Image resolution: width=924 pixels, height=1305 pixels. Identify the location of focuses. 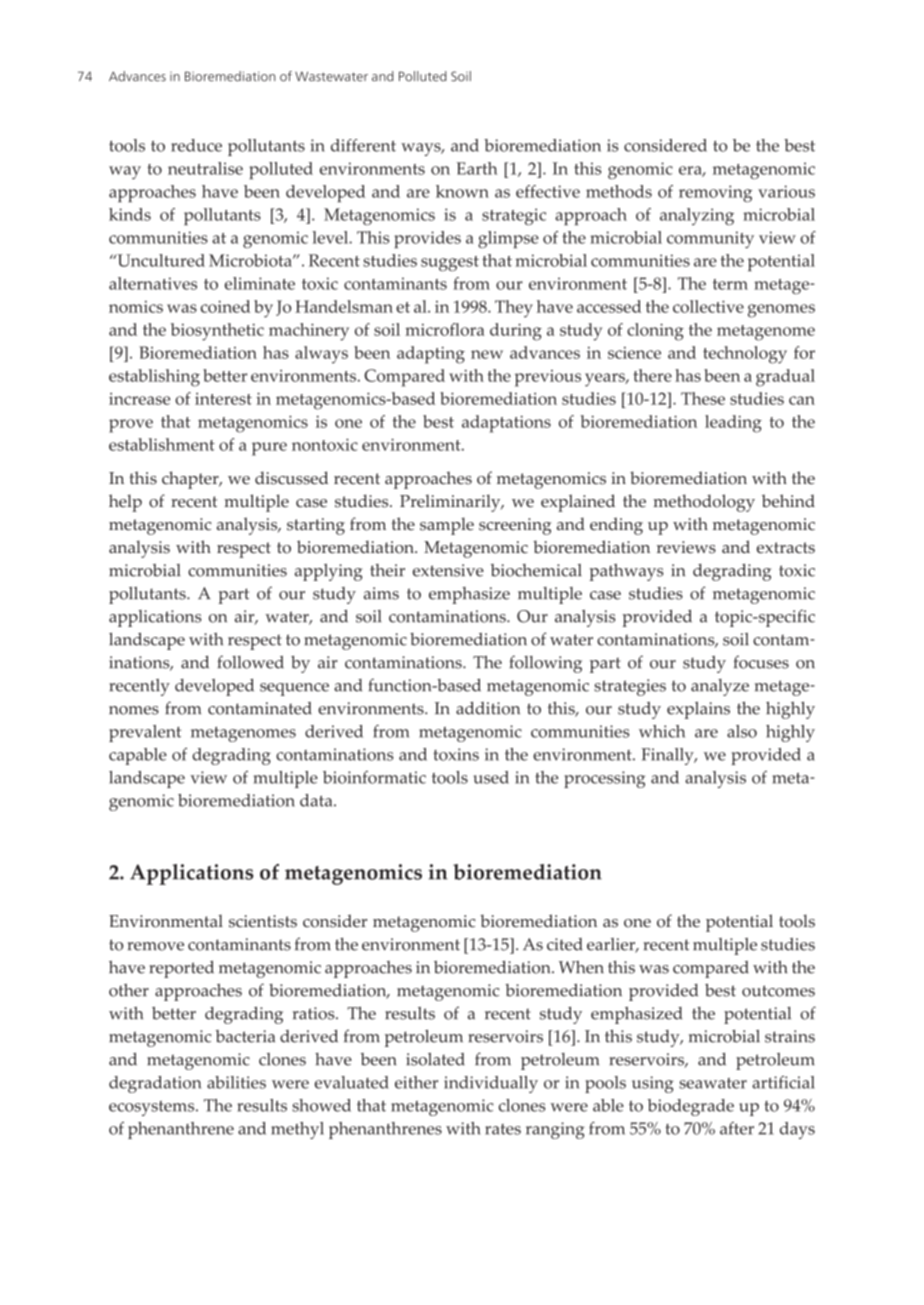
(761, 662).
